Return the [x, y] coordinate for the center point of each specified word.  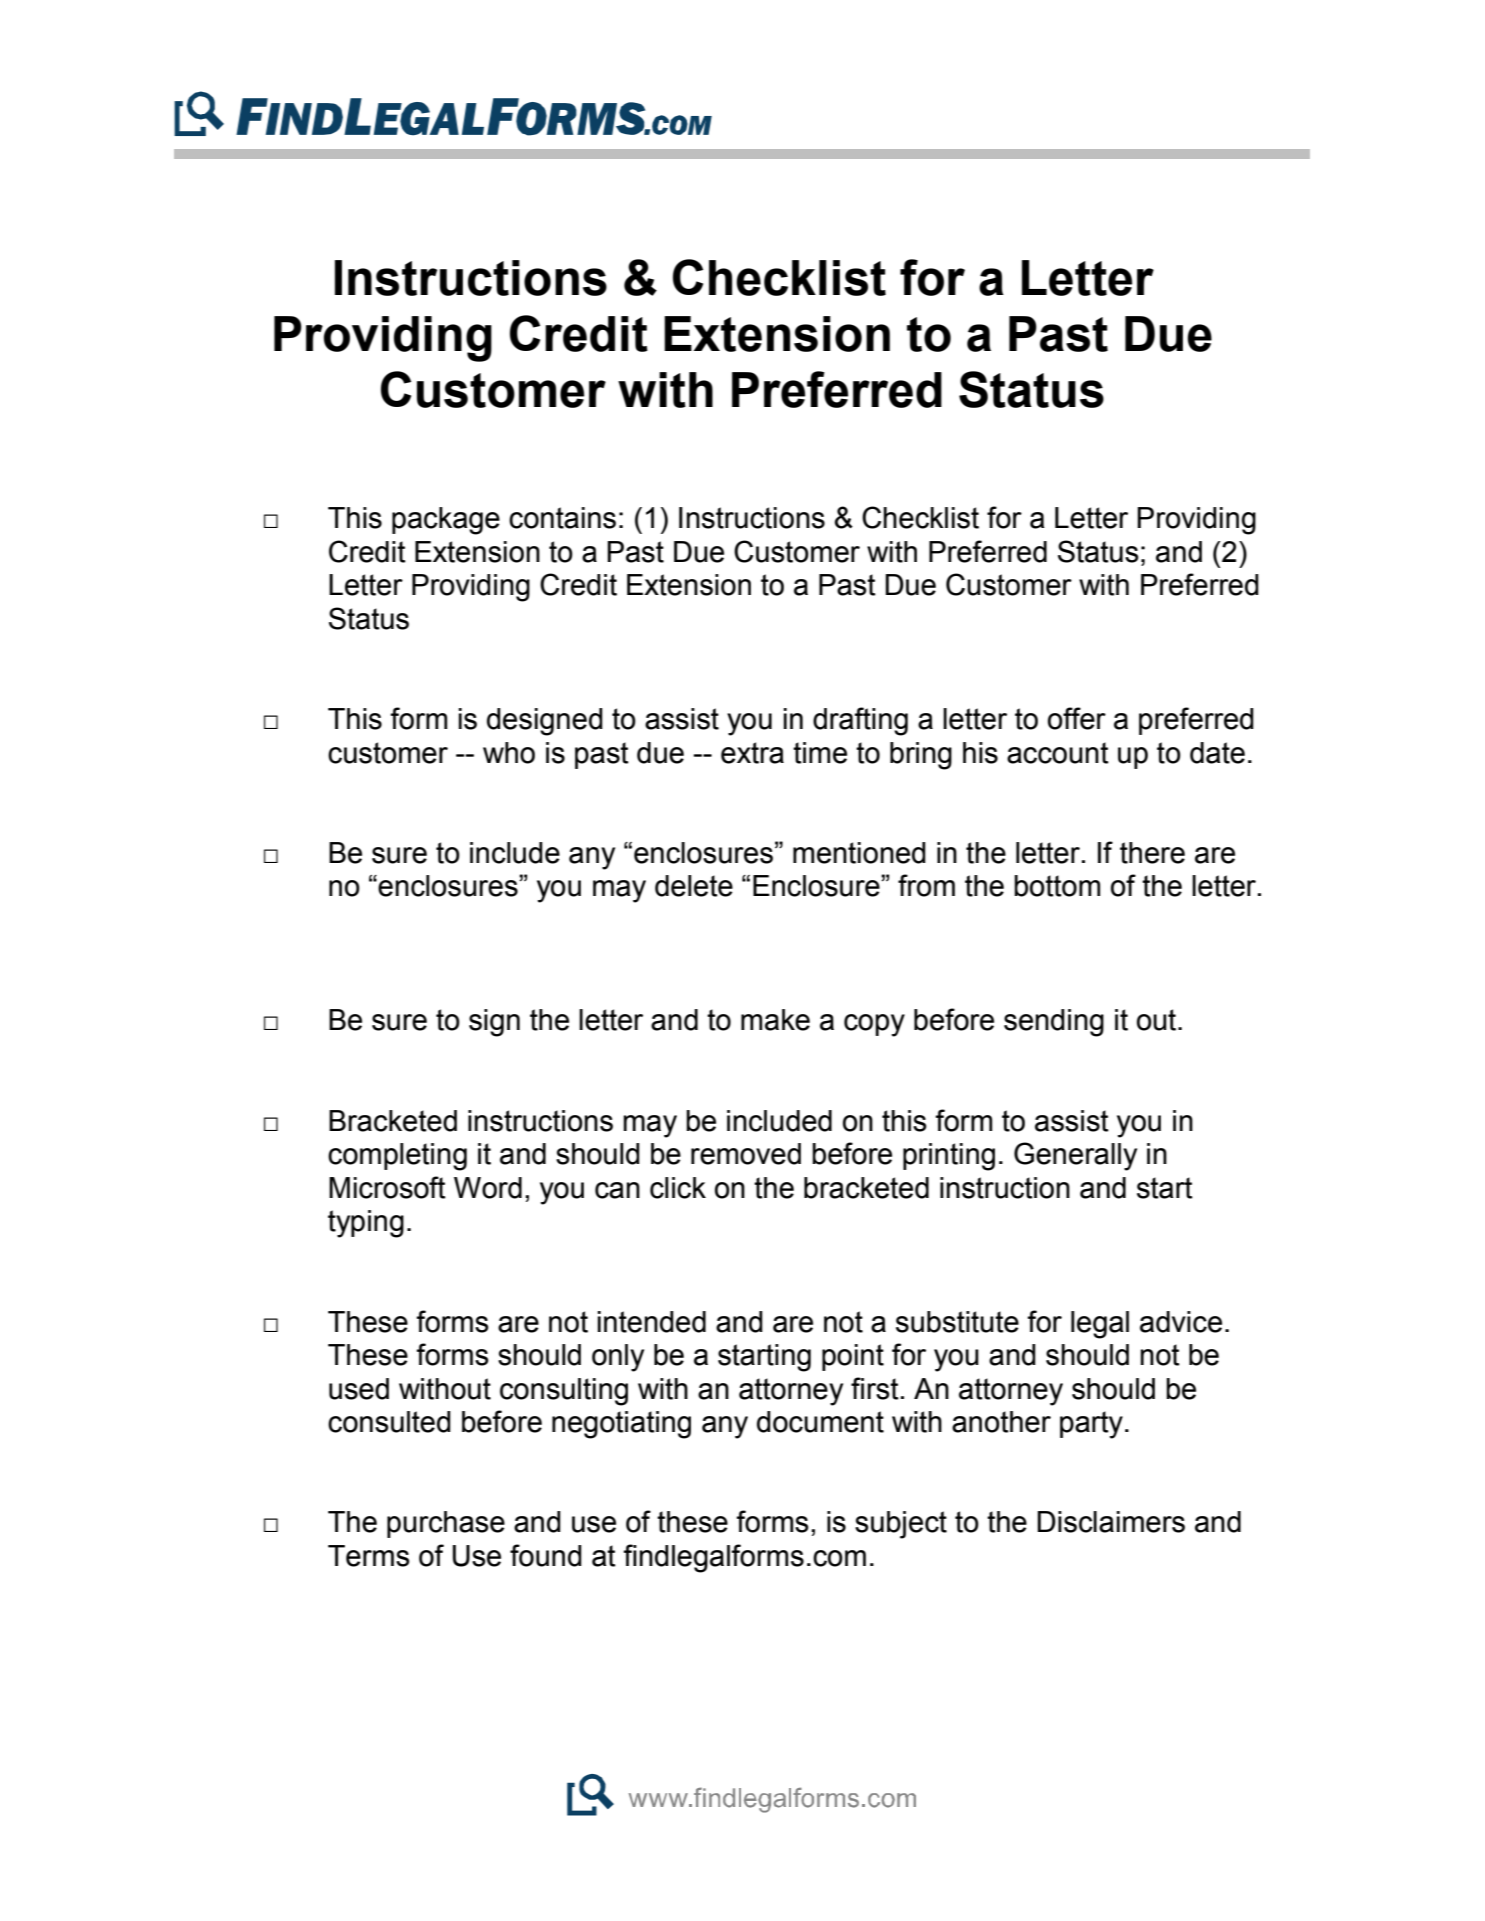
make [775, 1020]
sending [1054, 1023]
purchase [446, 1524]
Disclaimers [1111, 1522]
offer [1077, 718]
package [446, 521]
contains [562, 518]
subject [901, 1525]
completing [397, 1157]
